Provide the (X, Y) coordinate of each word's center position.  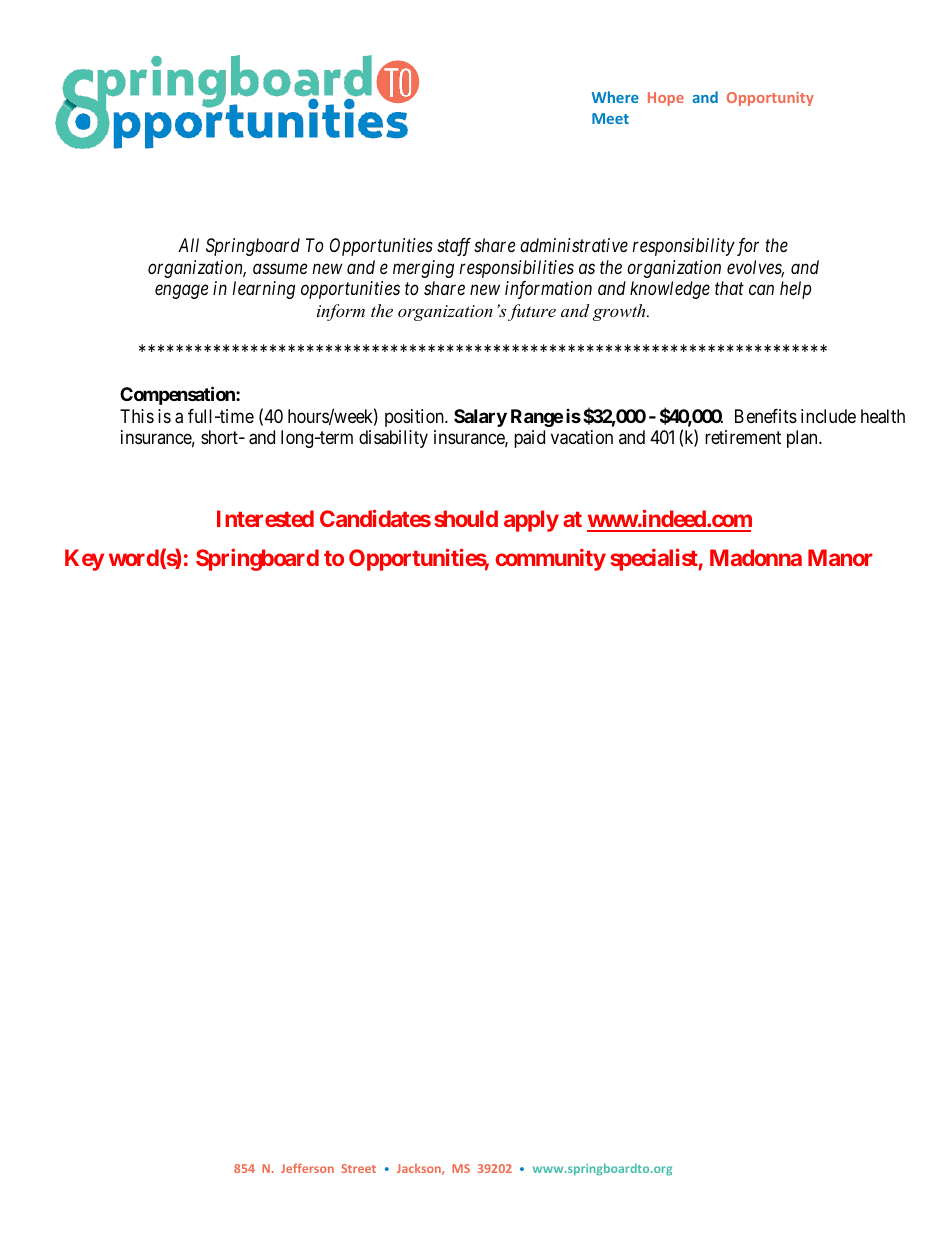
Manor (840, 557)
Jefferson (307, 1168)
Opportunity (770, 99)
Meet (610, 118)
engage (181, 292)
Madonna (756, 557)
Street (358, 1168)
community (550, 559)
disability (393, 439)
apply (531, 521)
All (188, 245)
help (795, 290)
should (466, 518)
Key (84, 560)
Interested (265, 518)
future (532, 312)
